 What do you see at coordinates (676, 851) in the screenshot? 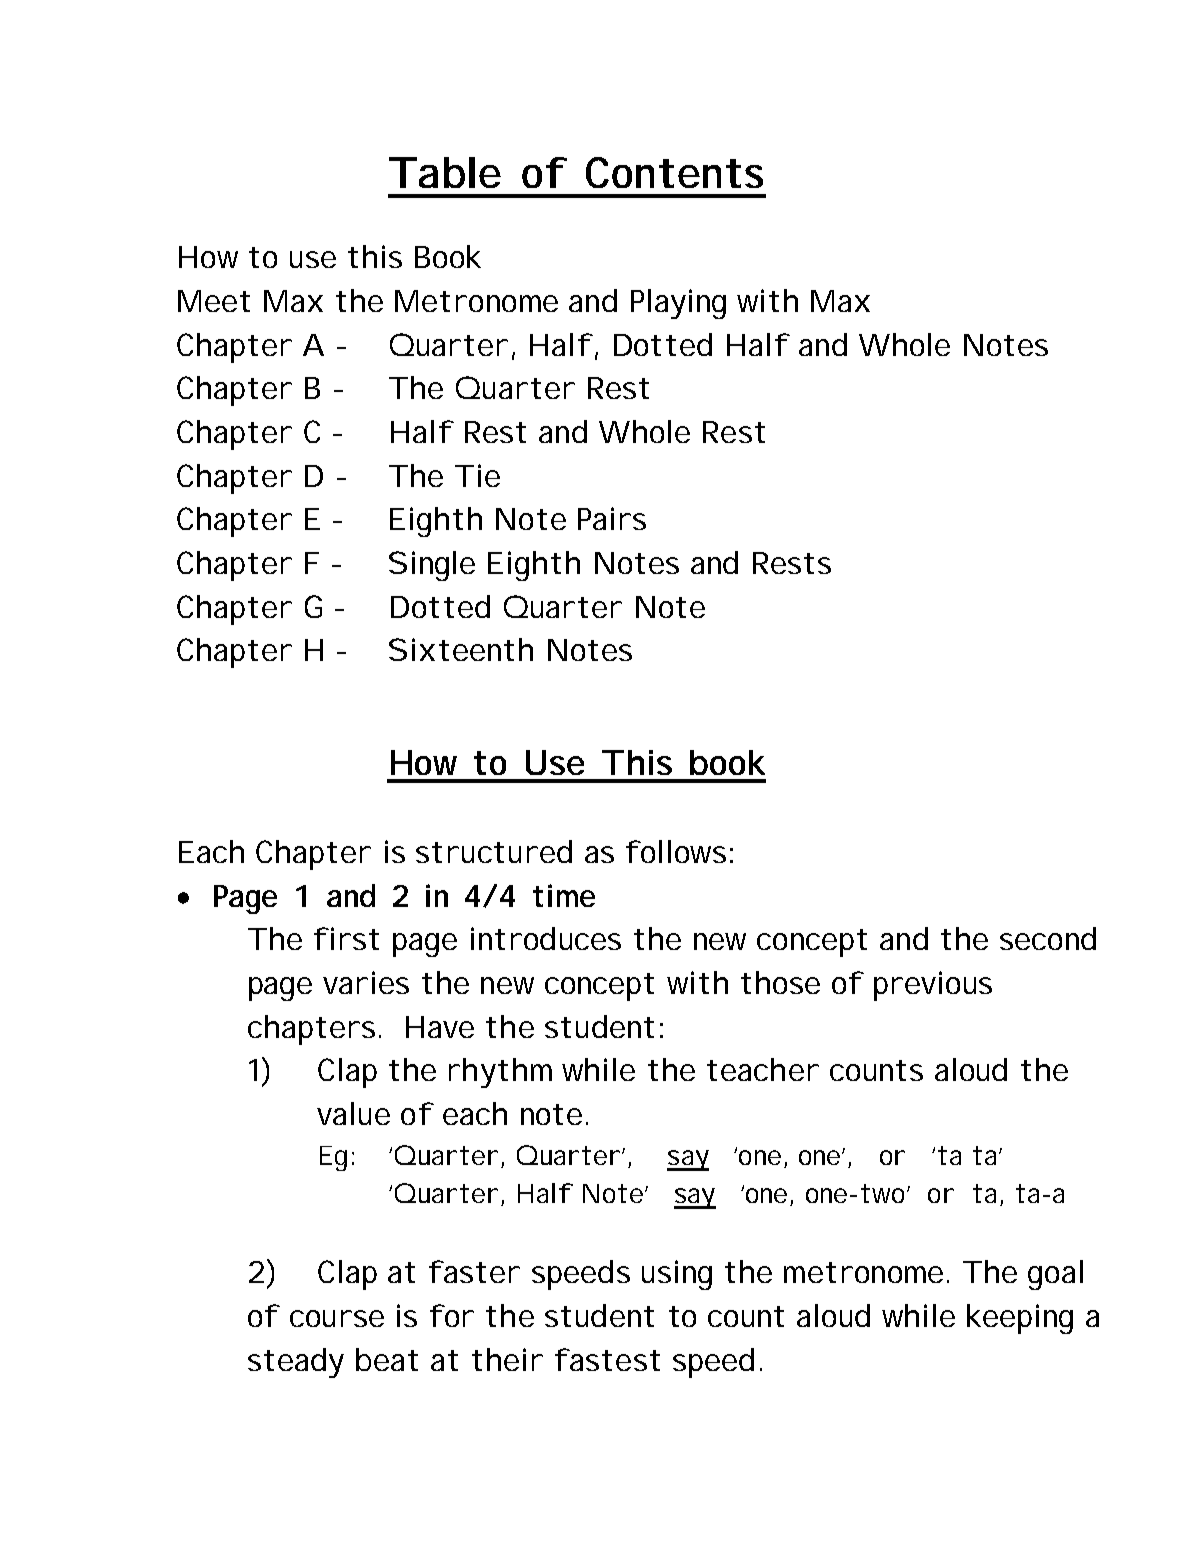
I see `follows` at bounding box center [676, 851].
